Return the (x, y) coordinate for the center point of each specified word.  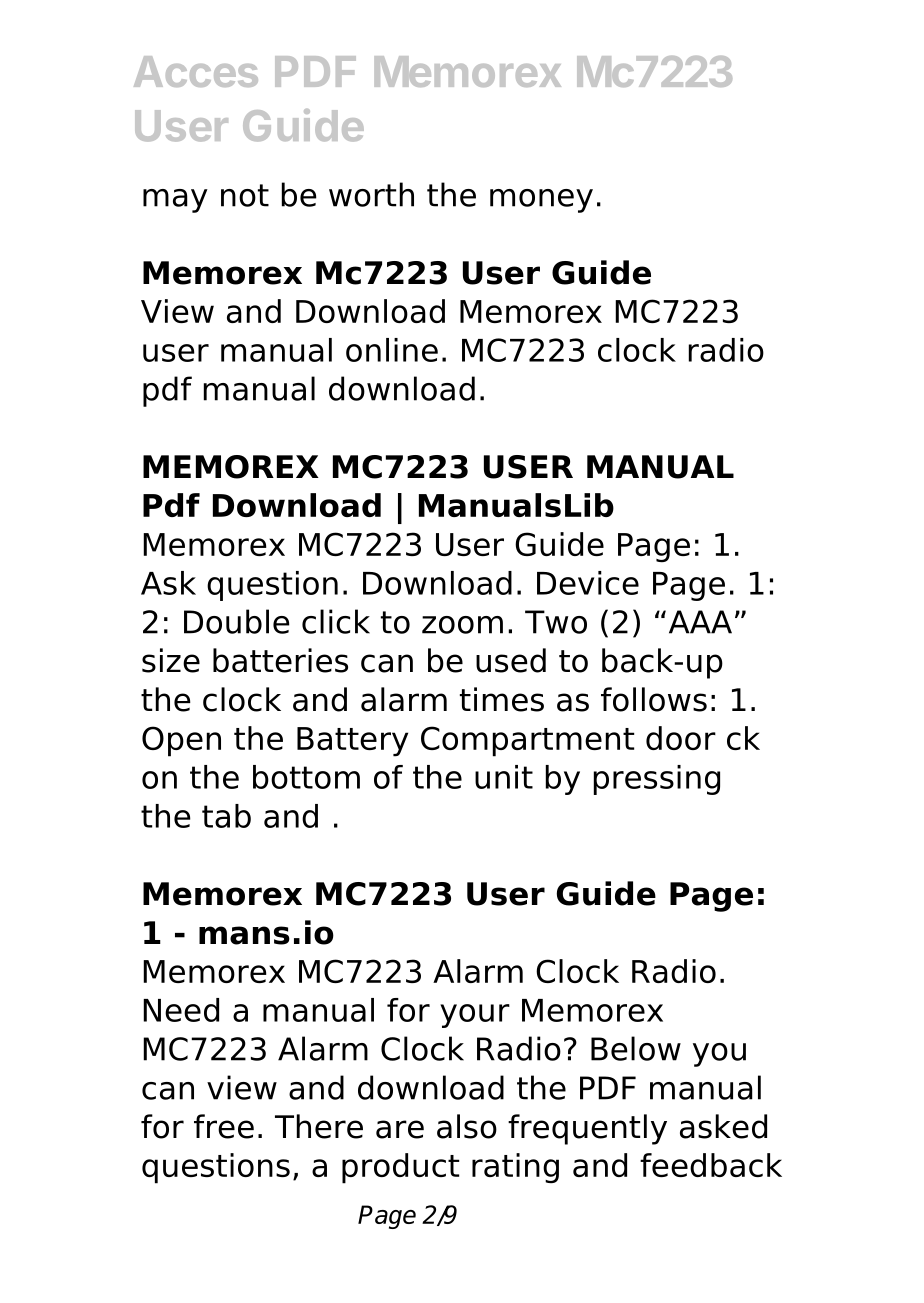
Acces (196, 71)
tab (226, 816)
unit (504, 777)
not (245, 195)
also (467, 1126)
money (541, 201)
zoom (462, 625)
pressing (657, 780)
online (392, 350)
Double (237, 621)
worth (371, 194)
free (224, 1126)
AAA (700, 622)
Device (588, 583)
